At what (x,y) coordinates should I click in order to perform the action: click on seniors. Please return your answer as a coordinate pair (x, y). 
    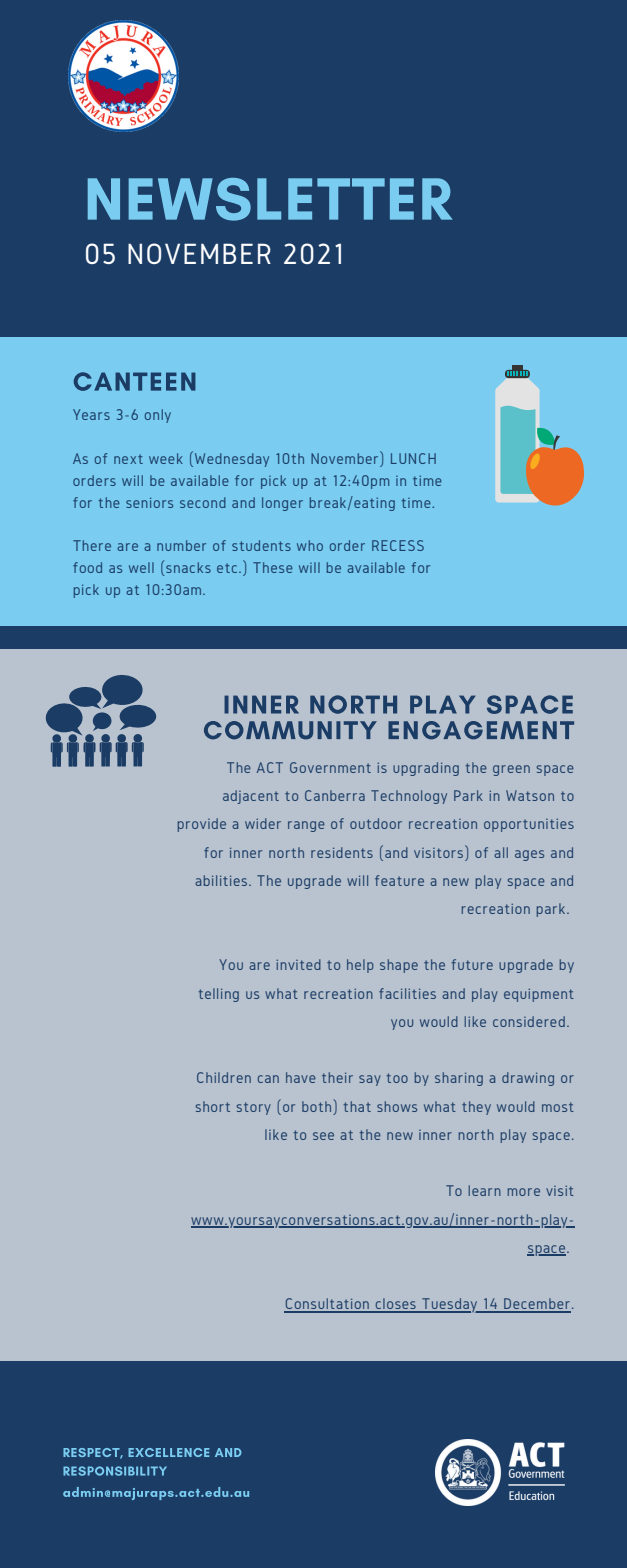
    Looking at the image, I should click on (149, 502).
